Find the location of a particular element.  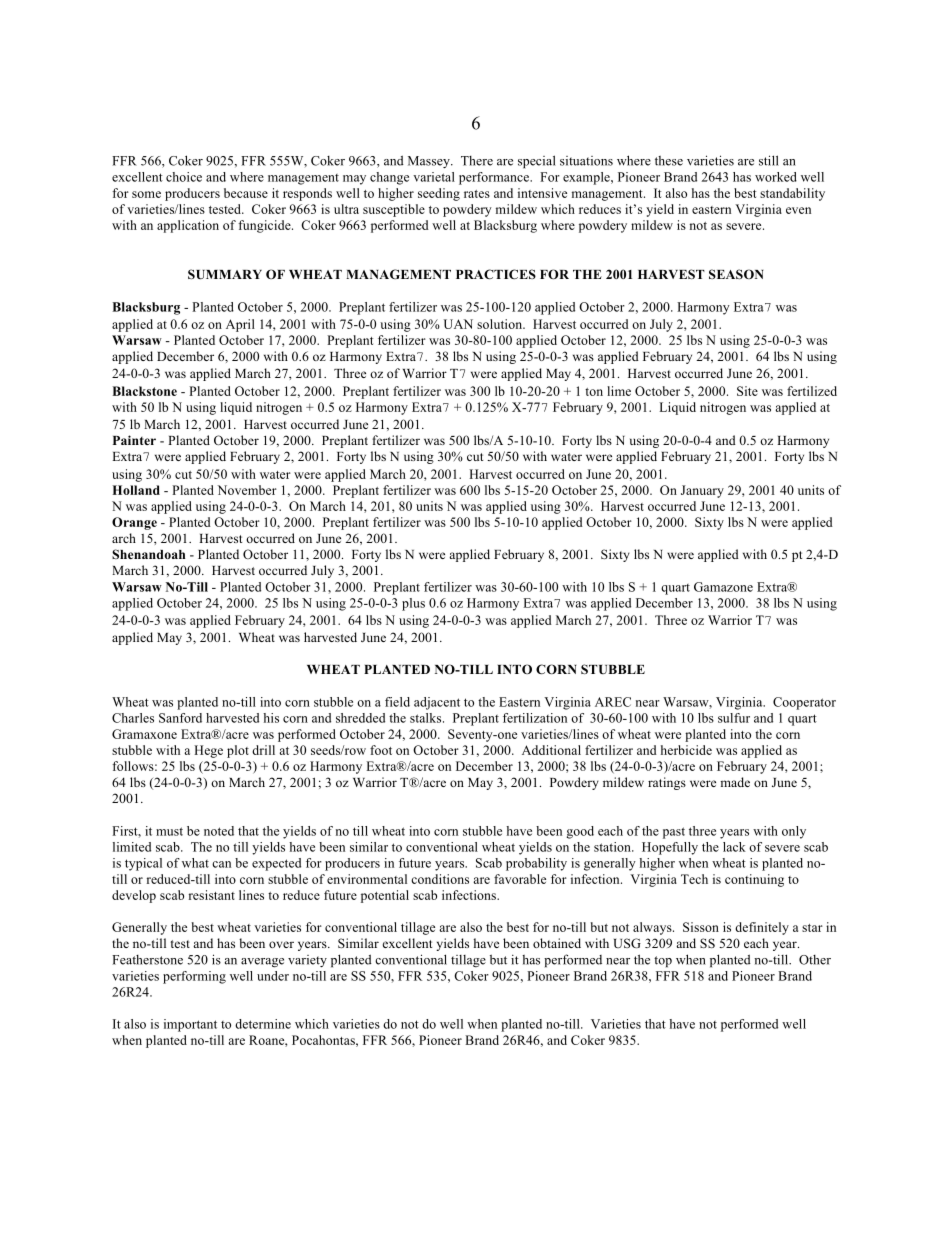

worked is located at coordinates (776, 177).
